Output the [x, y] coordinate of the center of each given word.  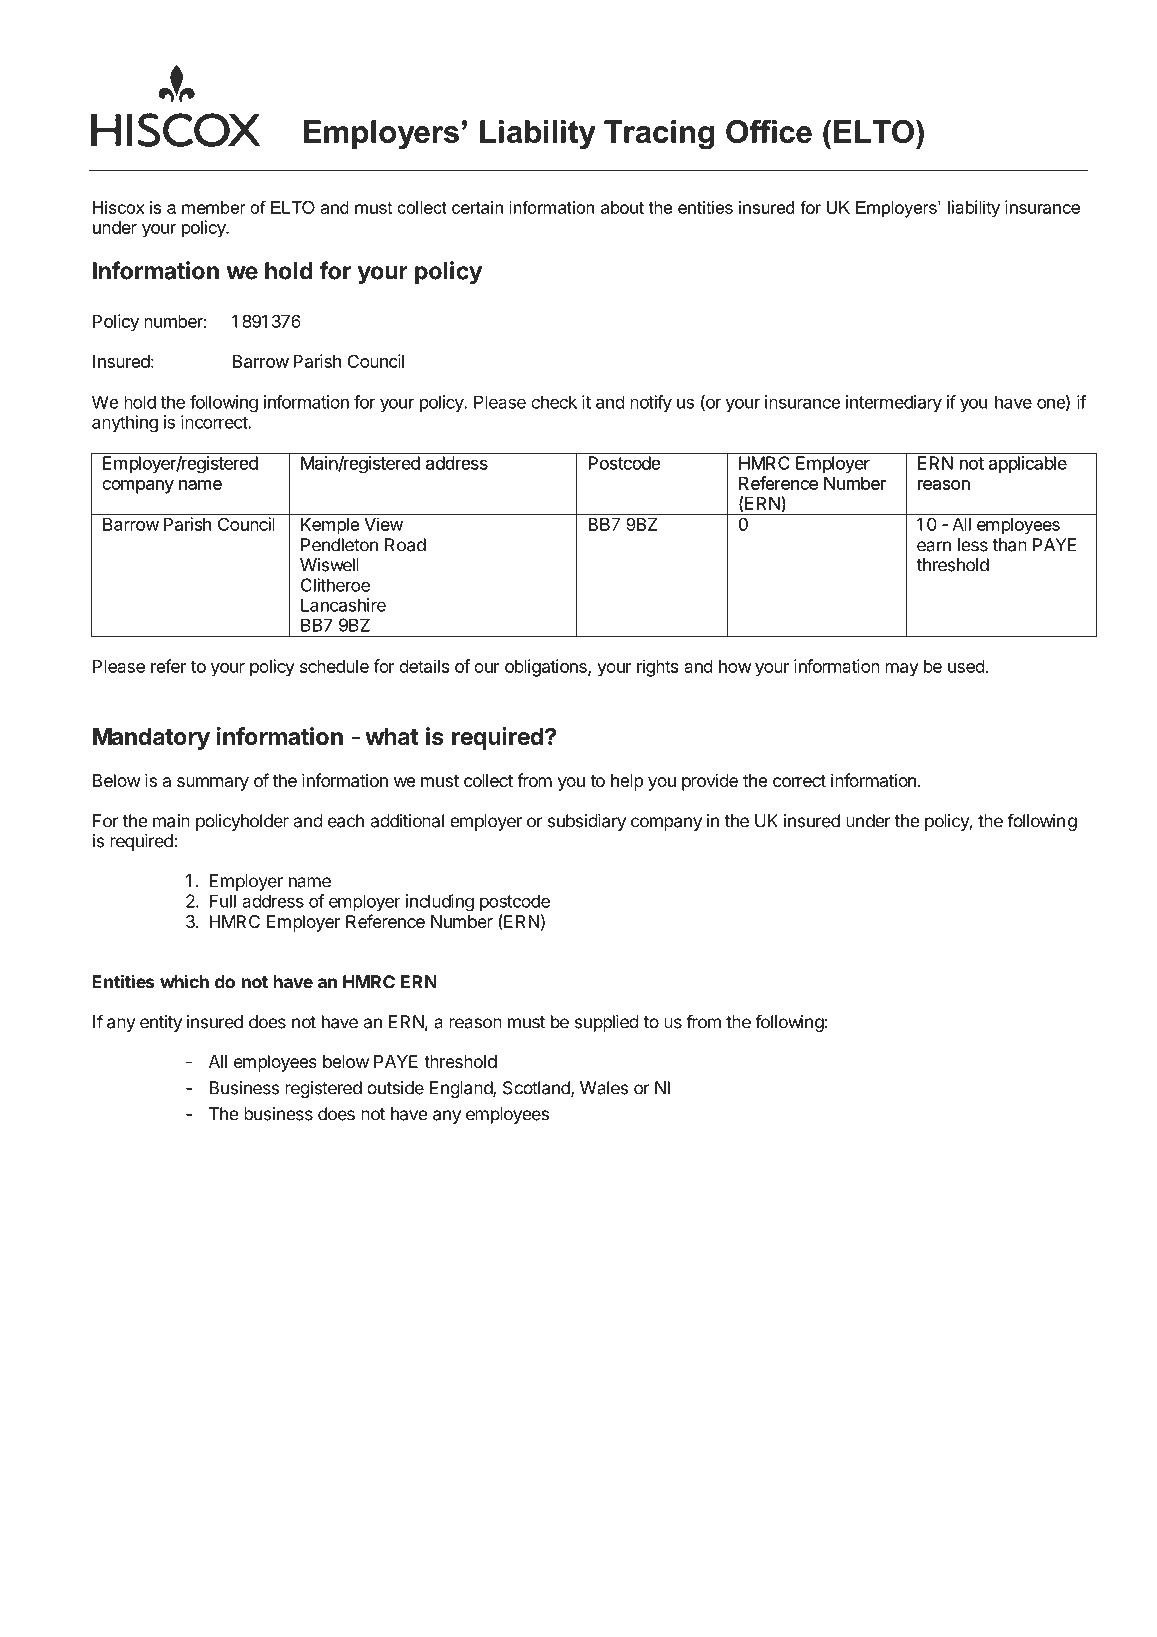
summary [213, 784]
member [214, 207]
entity [161, 1023]
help [627, 782]
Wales [604, 1088]
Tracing [659, 135]
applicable [1028, 464]
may [902, 670]
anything [125, 424]
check [554, 402]
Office [769, 131]
